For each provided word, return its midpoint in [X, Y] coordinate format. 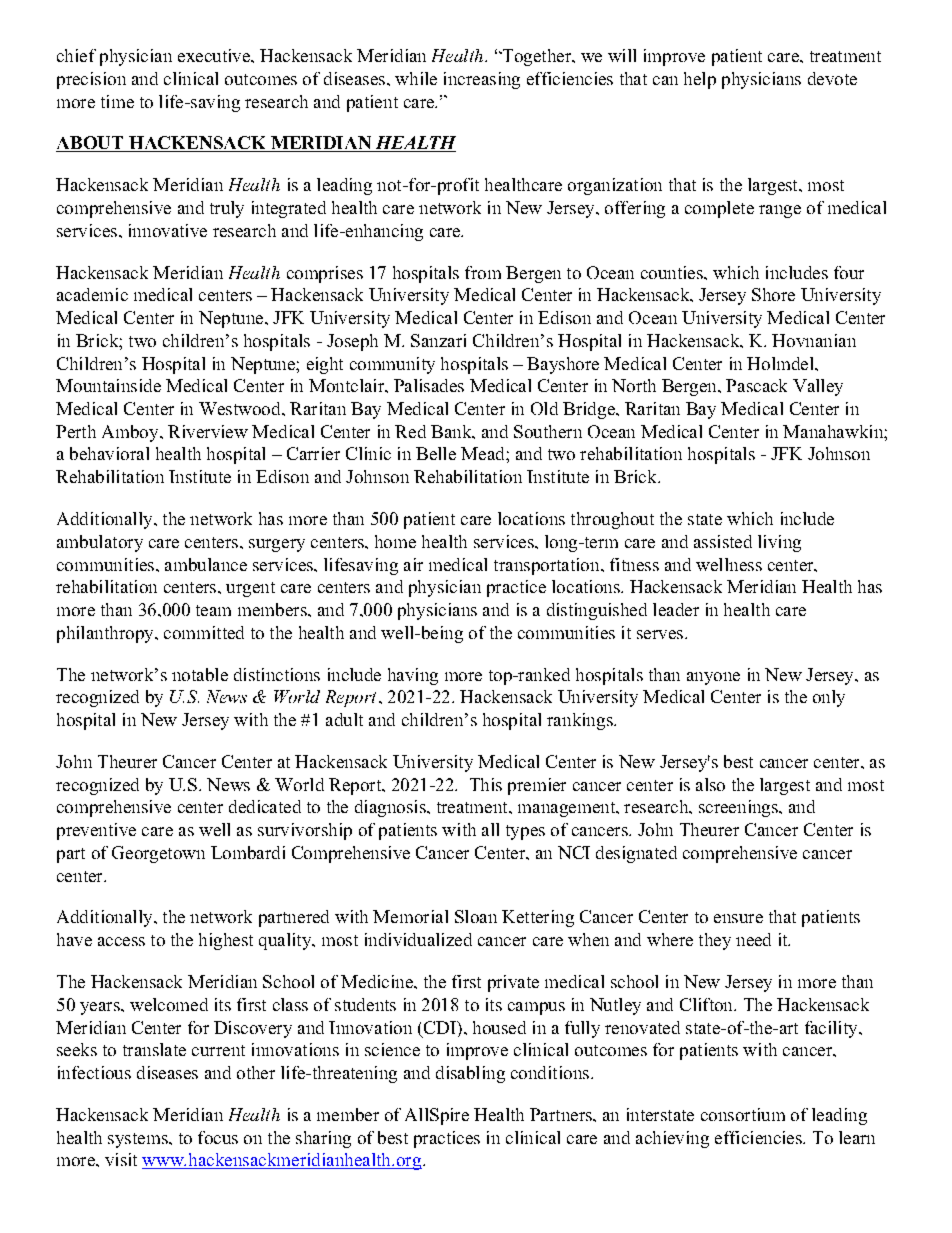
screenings [739, 808]
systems [139, 1140]
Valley [818, 387]
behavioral [109, 453]
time [117, 101]
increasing [482, 80]
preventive [96, 831]
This [486, 784]
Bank [452, 431]
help [700, 80]
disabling [470, 1074]
